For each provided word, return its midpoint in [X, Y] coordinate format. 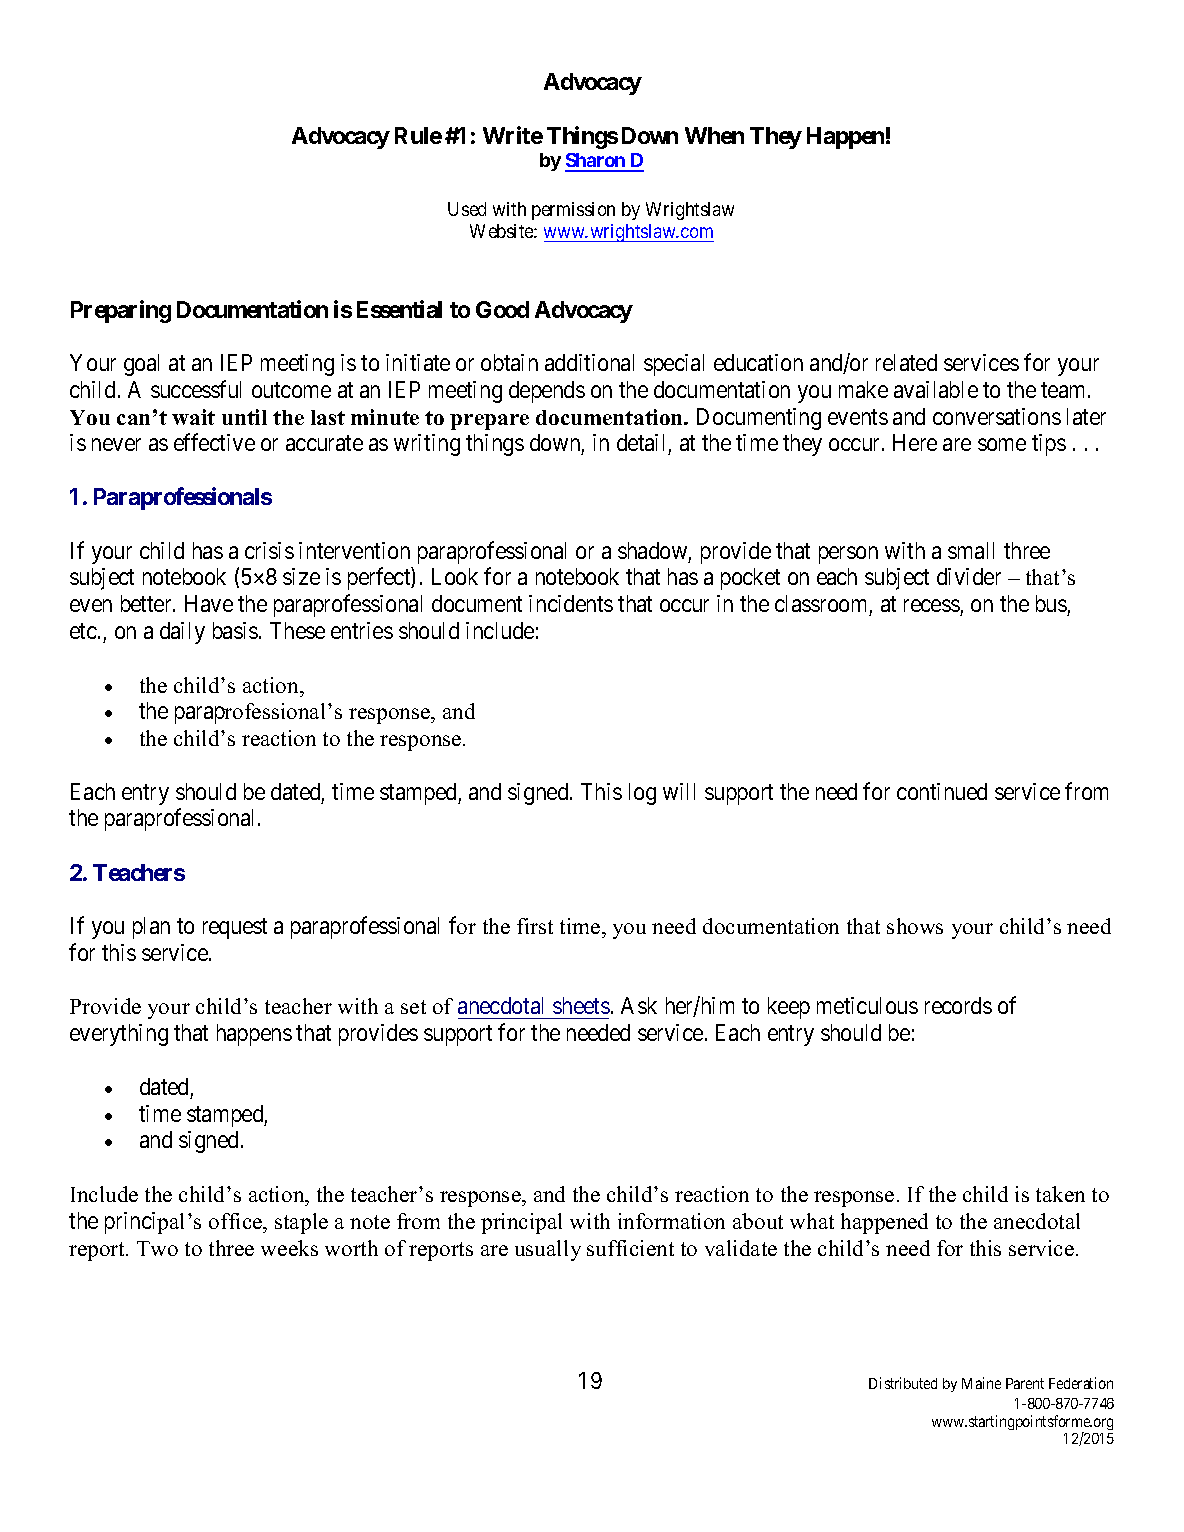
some [1002, 445]
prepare [489, 422]
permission [573, 211]
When [714, 135]
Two [157, 1248]
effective [214, 442]
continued [942, 791]
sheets [581, 1005]
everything [119, 1035]
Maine [981, 1383]
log [642, 794]
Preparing [121, 311]
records [958, 1005]
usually [548, 1250]
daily [182, 633]
